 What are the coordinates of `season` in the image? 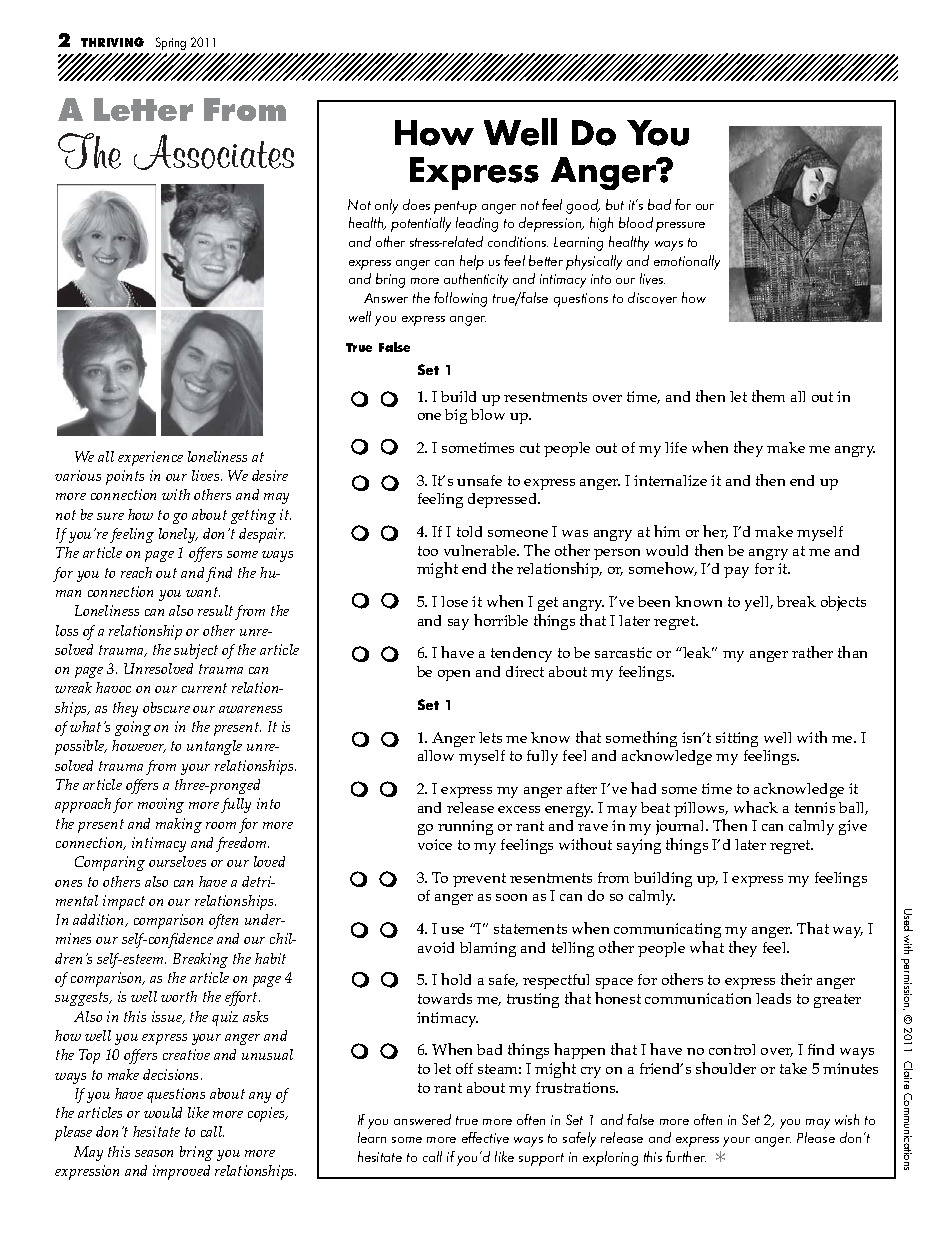 It's located at (154, 1153).
